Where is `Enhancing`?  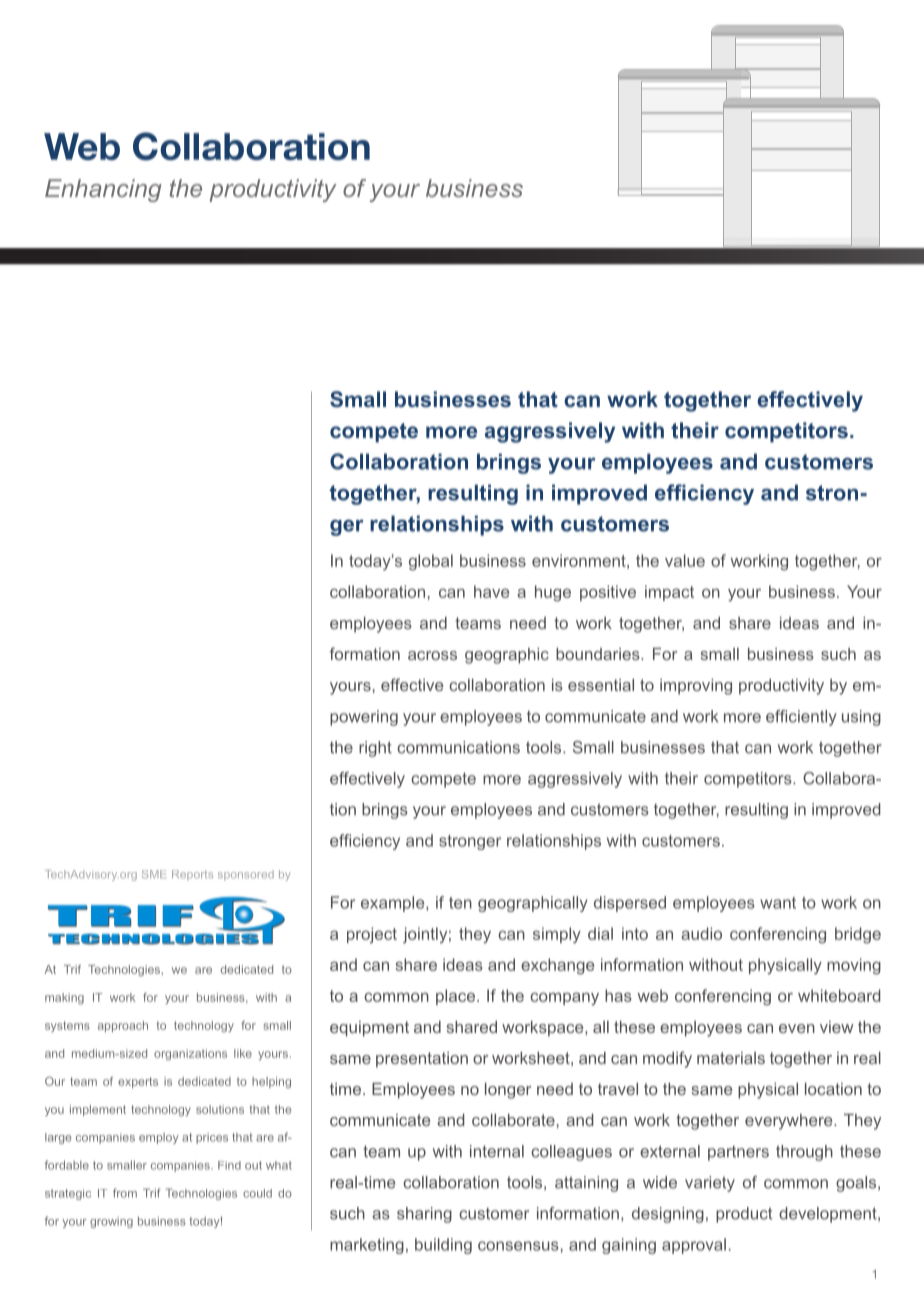 Enhancing is located at coordinates (103, 190).
